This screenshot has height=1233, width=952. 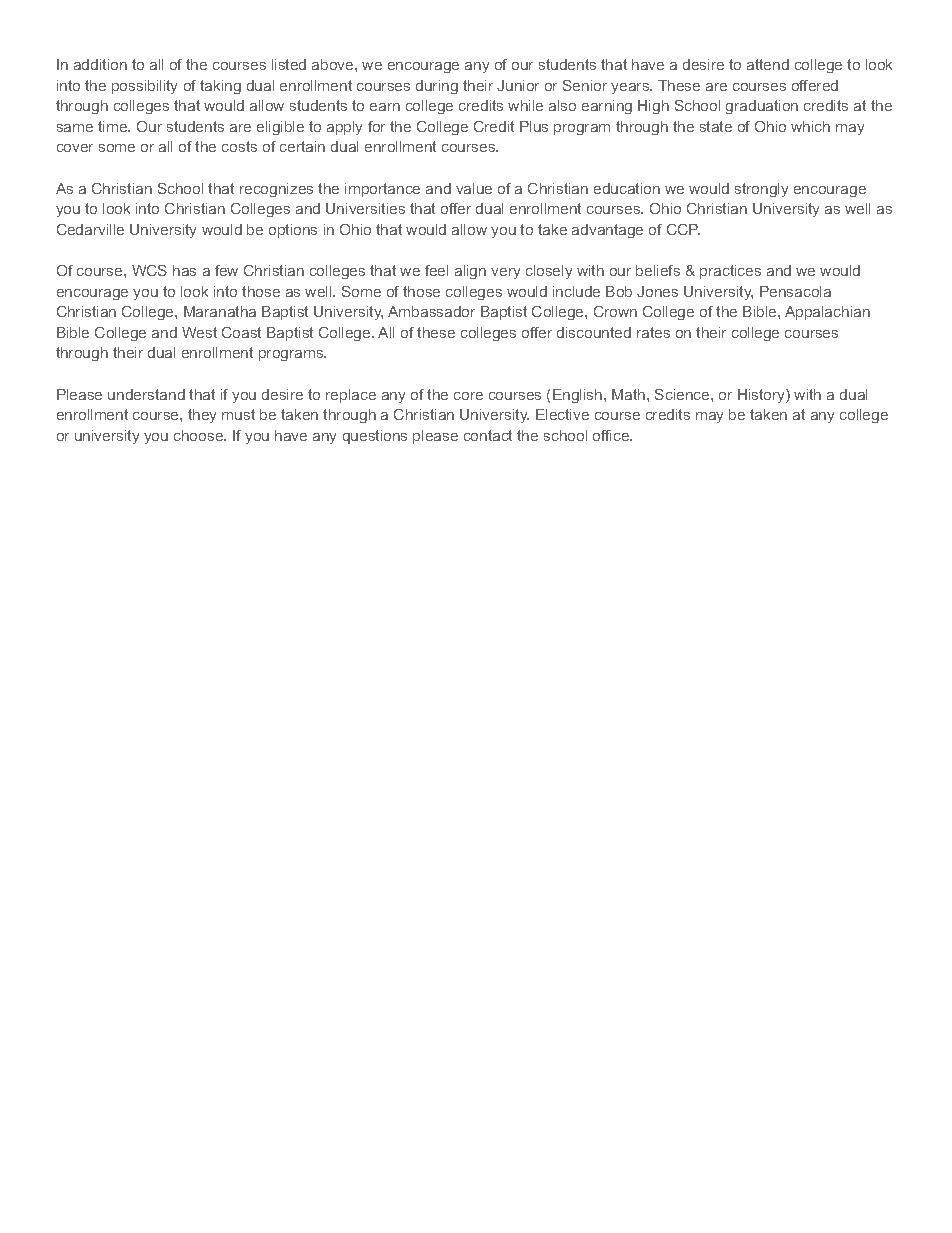 What do you see at coordinates (653, 332) in the screenshot?
I see `rates` at bounding box center [653, 332].
